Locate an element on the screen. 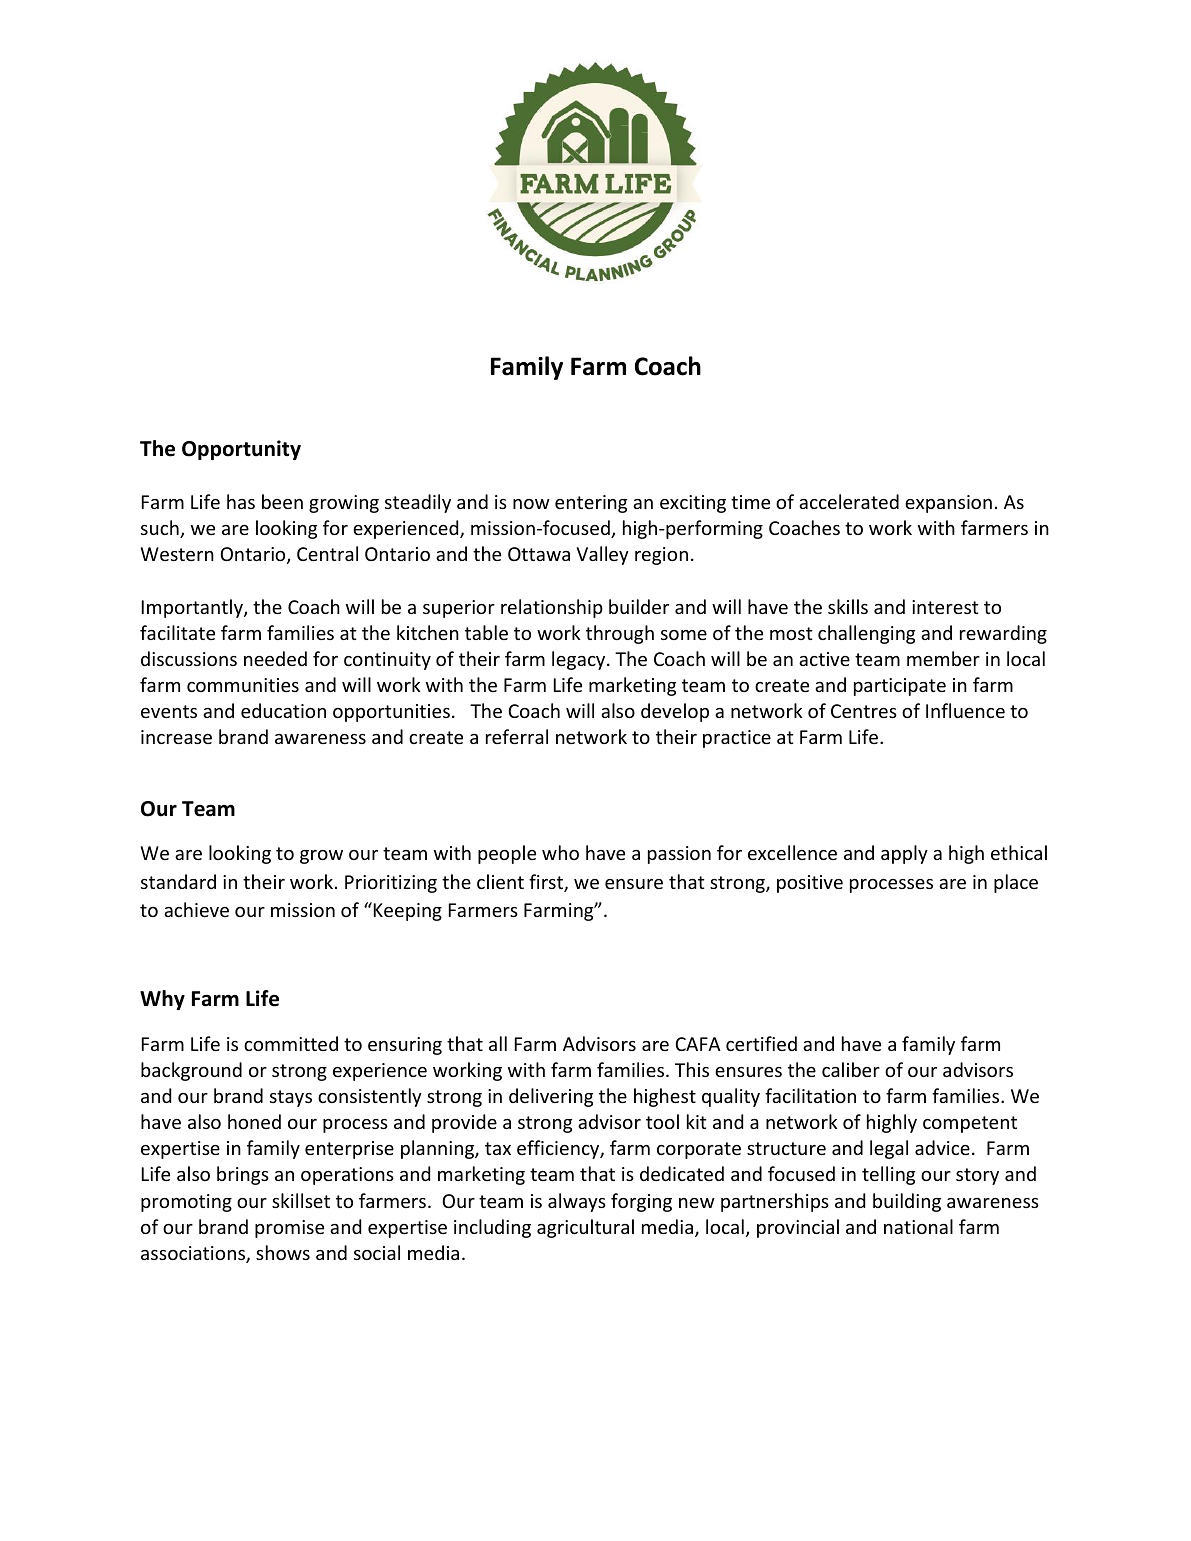 The width and height of the screenshot is (1191, 1541). expansion is located at coordinates (948, 504).
